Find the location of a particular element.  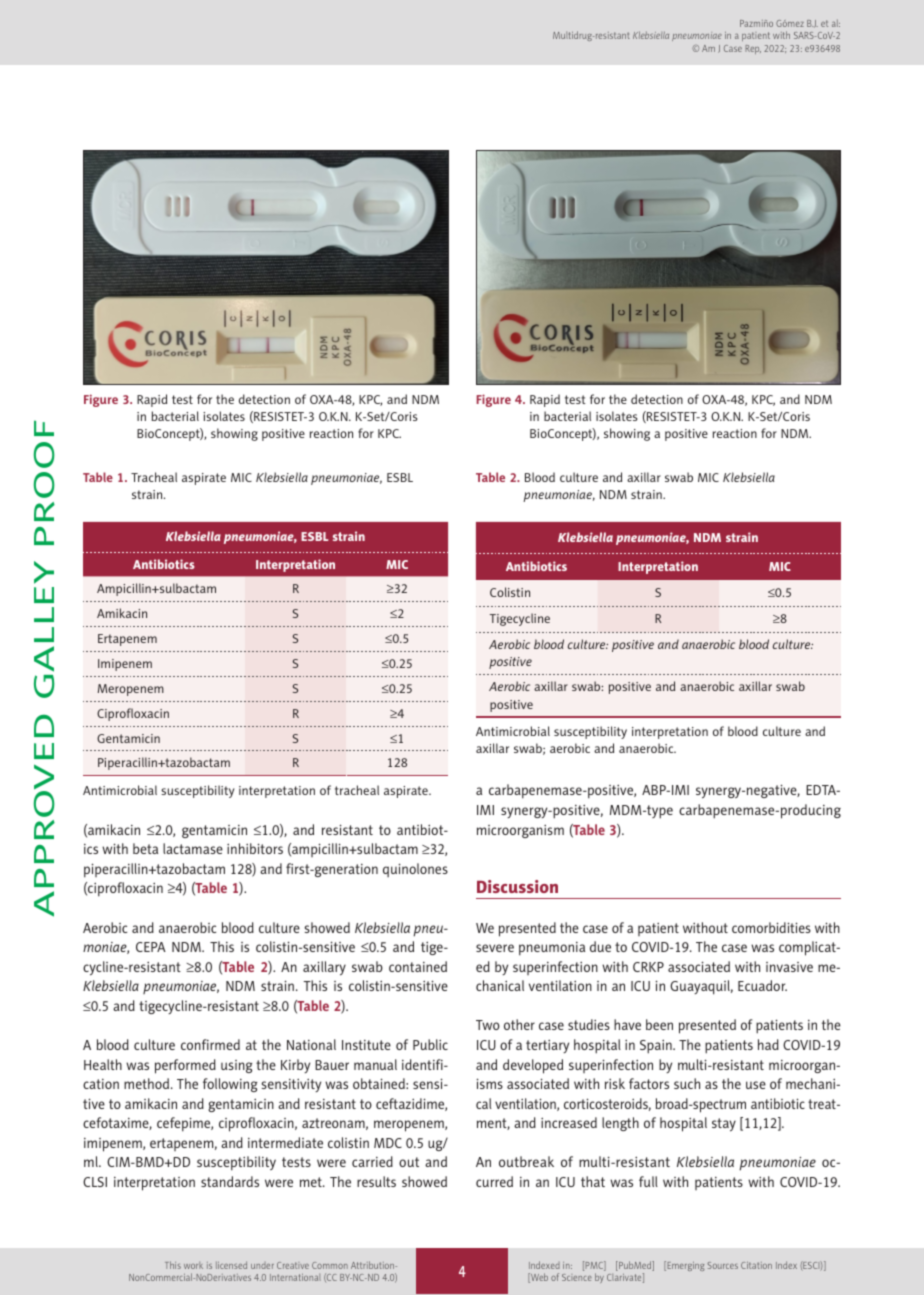

results is located at coordinates (376, 1181).
